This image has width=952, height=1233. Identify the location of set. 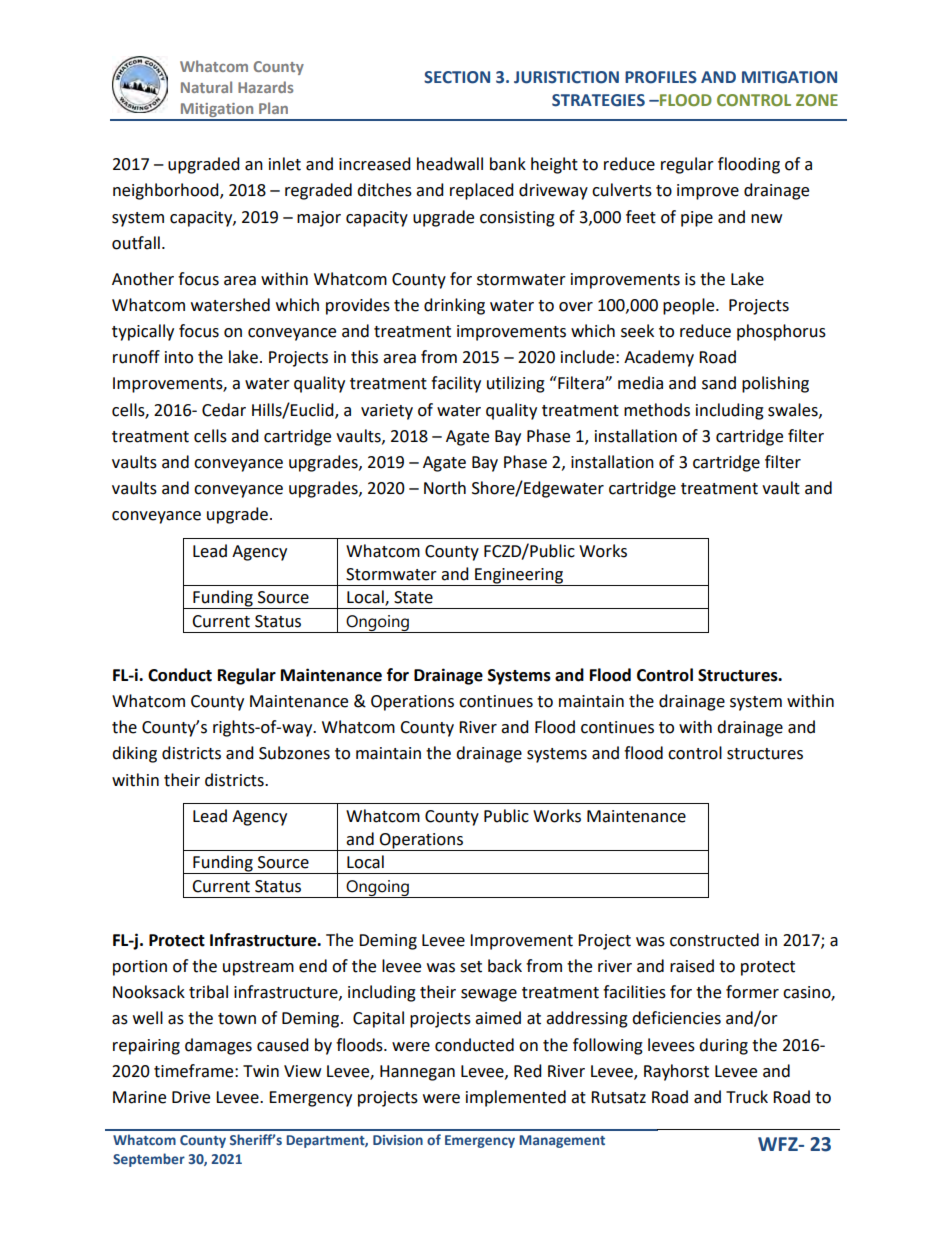
(471, 967).
